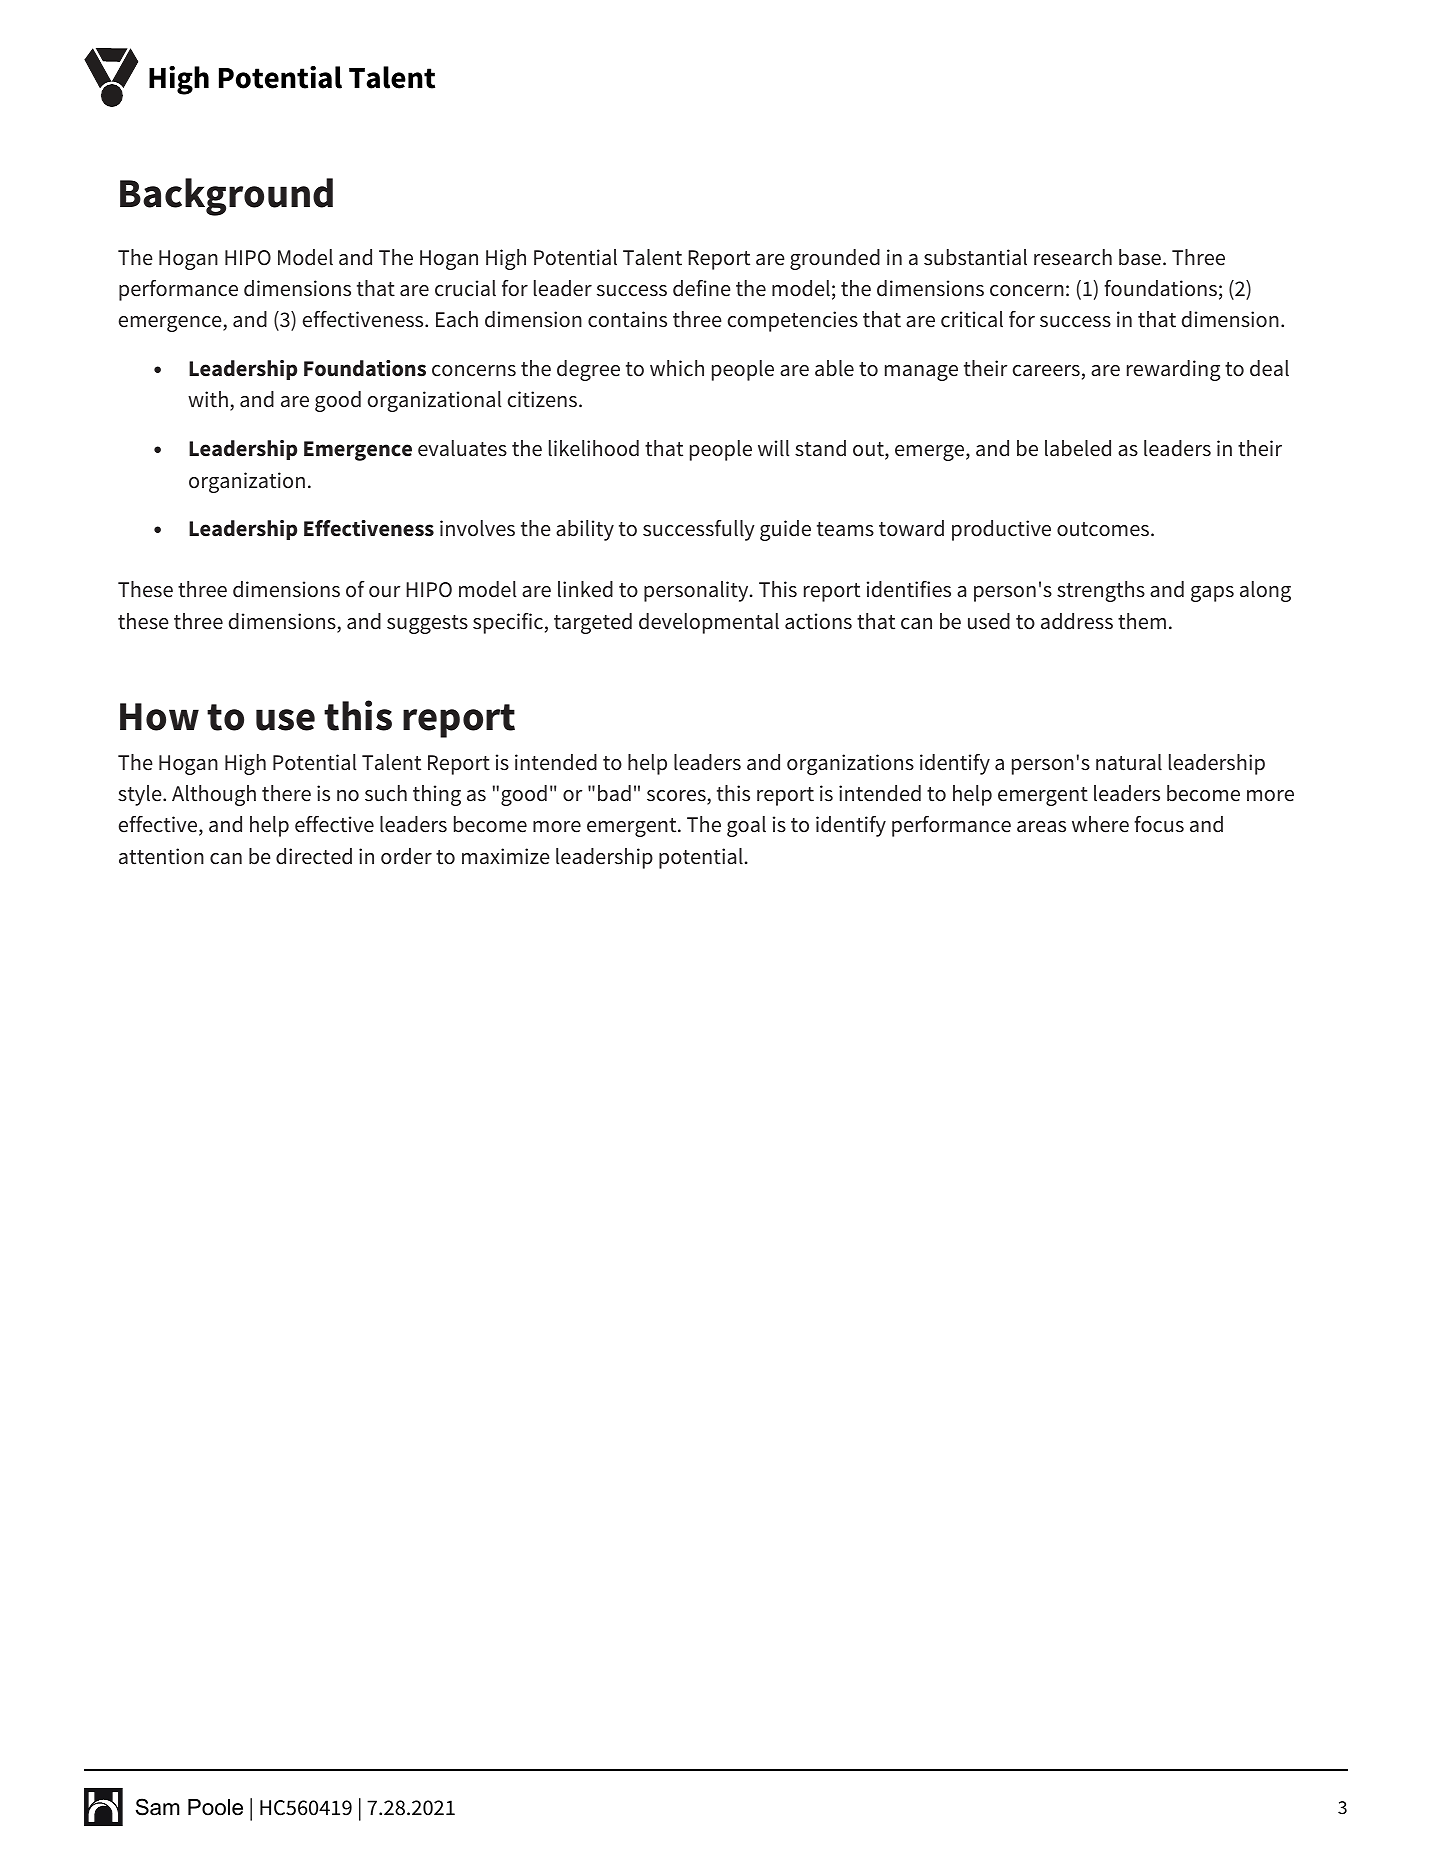  Describe the element at coordinates (314, 856) in the image. I see `directed` at that location.
